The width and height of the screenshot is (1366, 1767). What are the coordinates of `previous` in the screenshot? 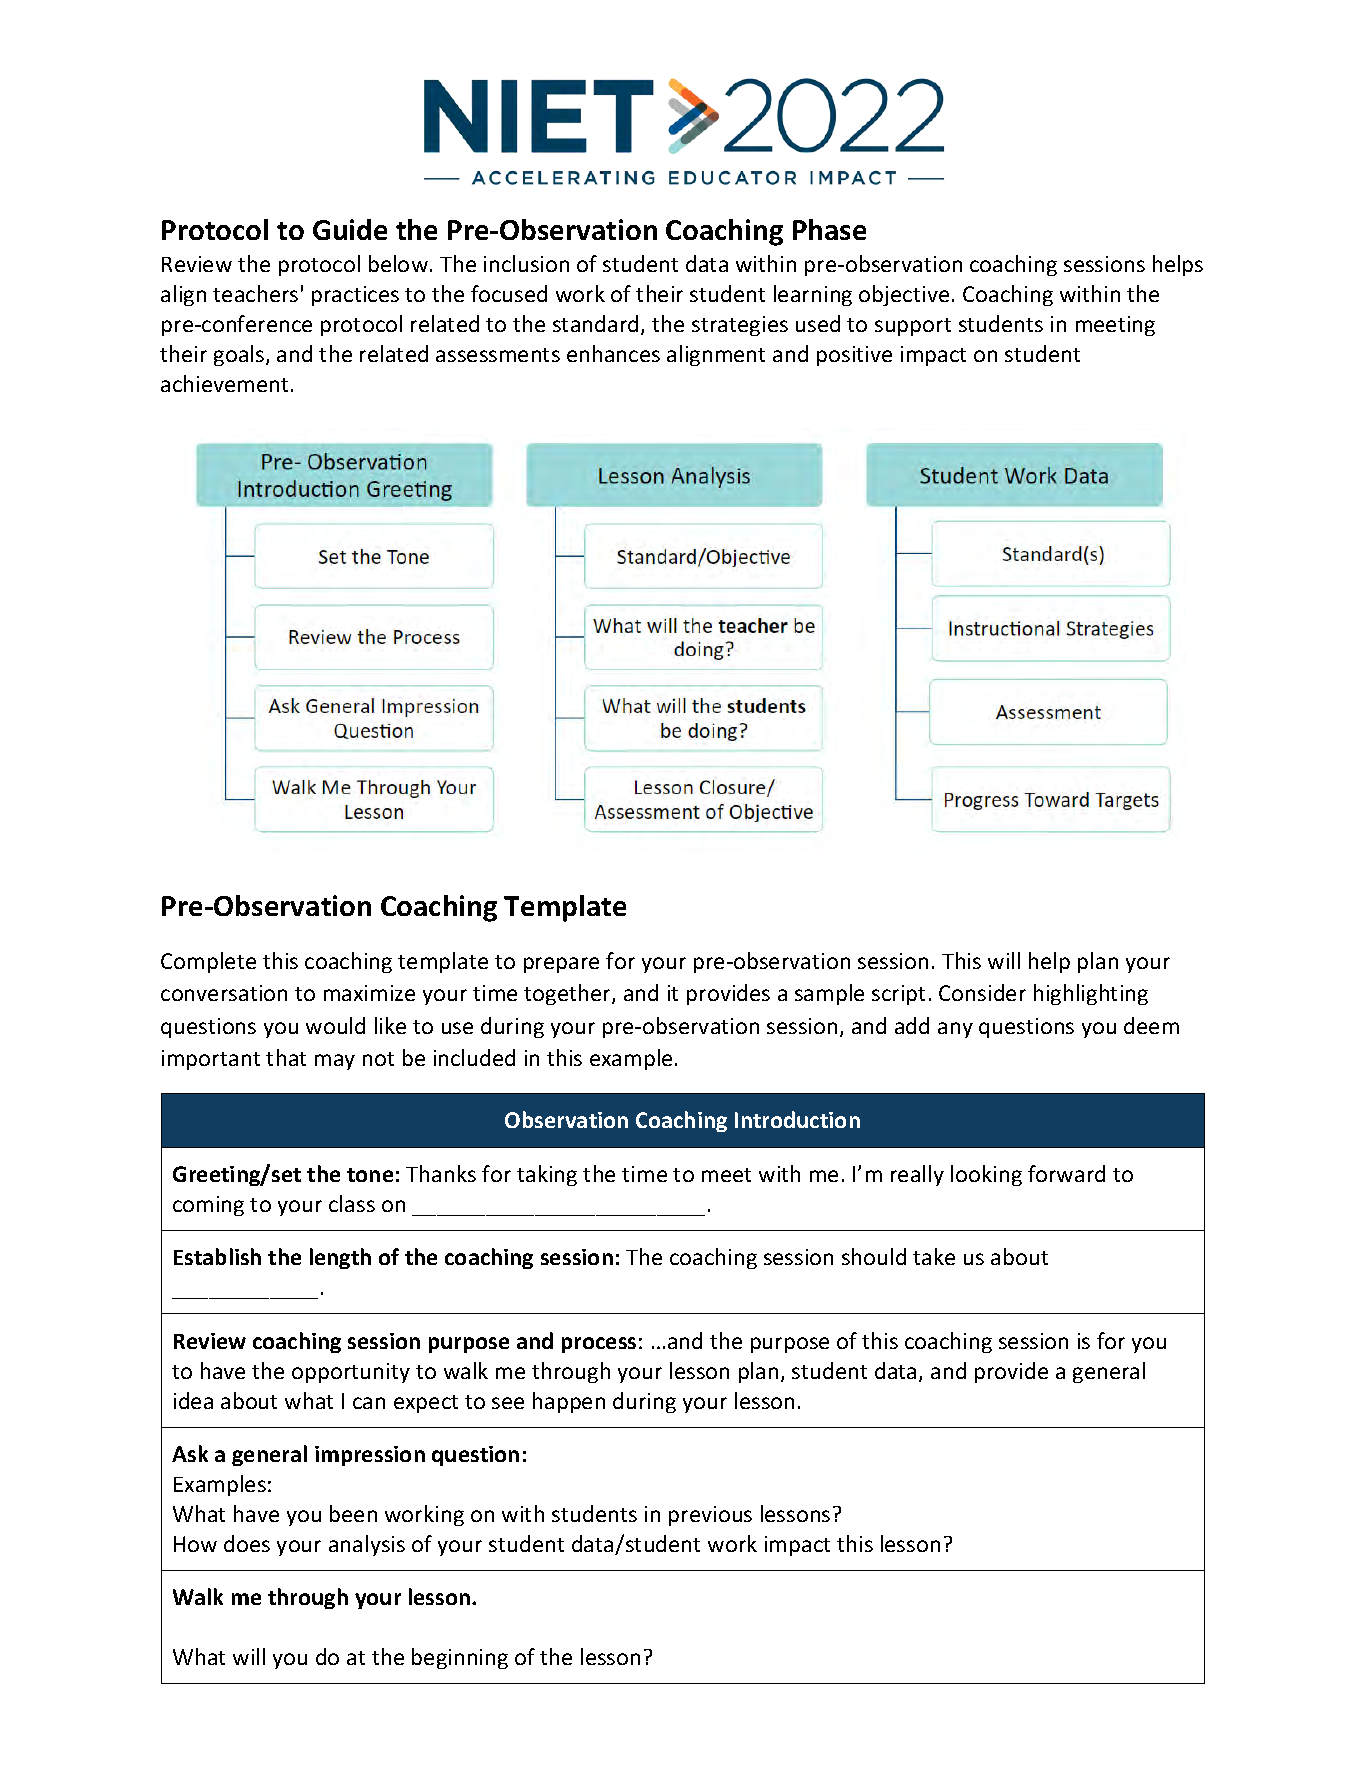 It's located at (710, 1516).
